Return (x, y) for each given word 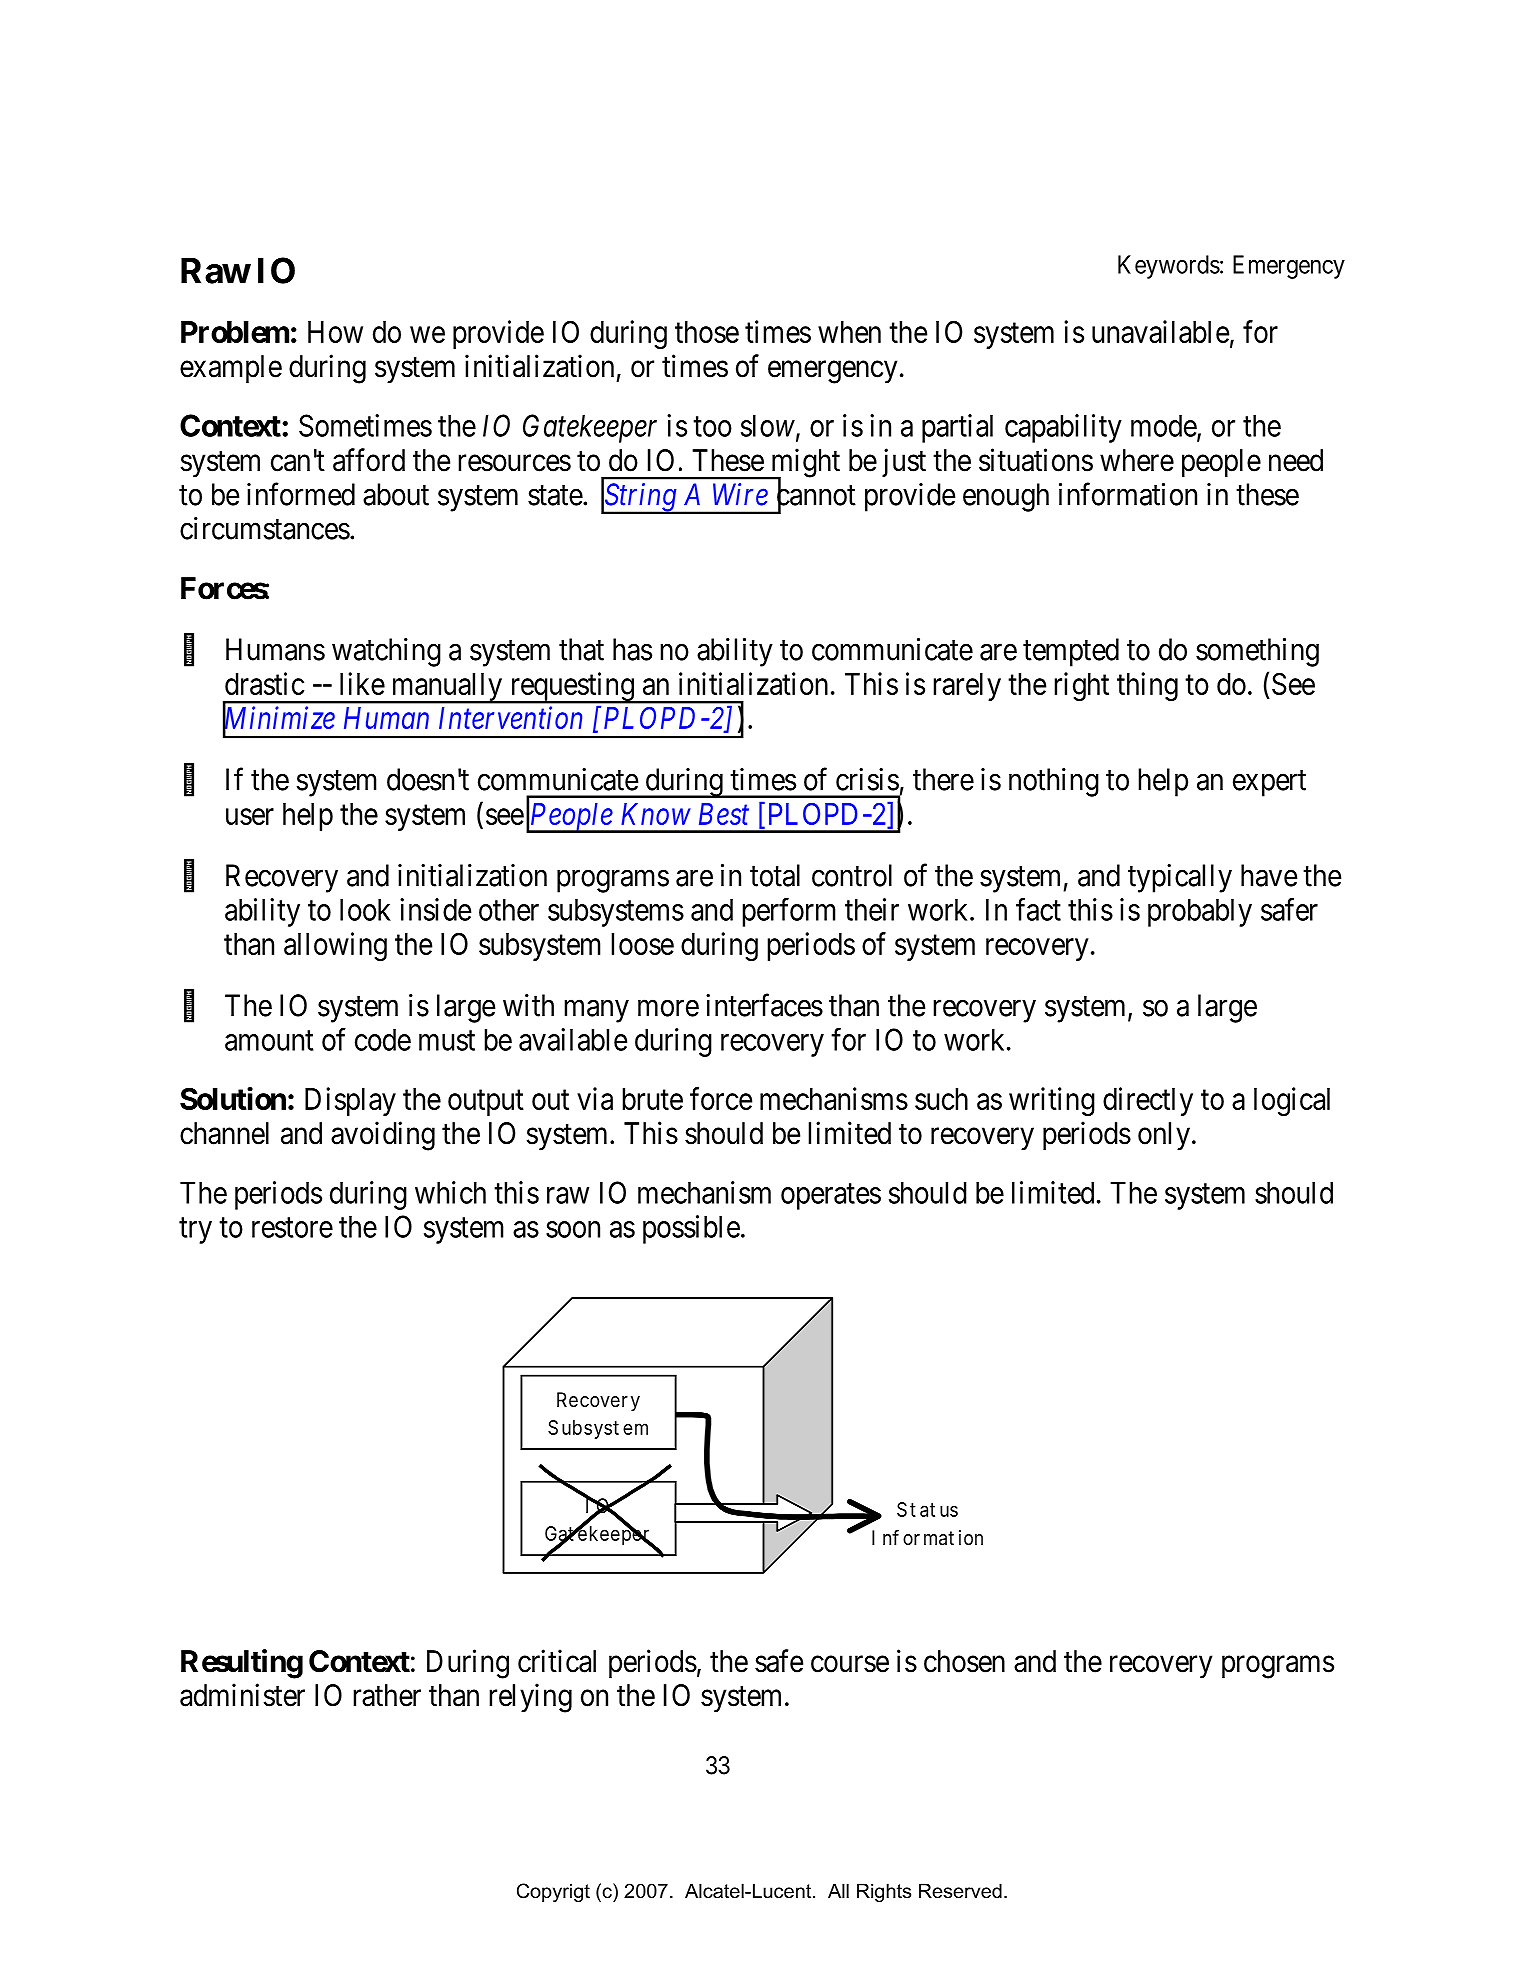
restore (292, 1228)
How (335, 332)
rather (387, 1695)
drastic (264, 683)
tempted (1071, 652)
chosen (964, 1661)
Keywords (1169, 267)
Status (927, 1509)
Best (724, 814)
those (707, 332)
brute (652, 1099)
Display (350, 1101)
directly (1148, 1101)
